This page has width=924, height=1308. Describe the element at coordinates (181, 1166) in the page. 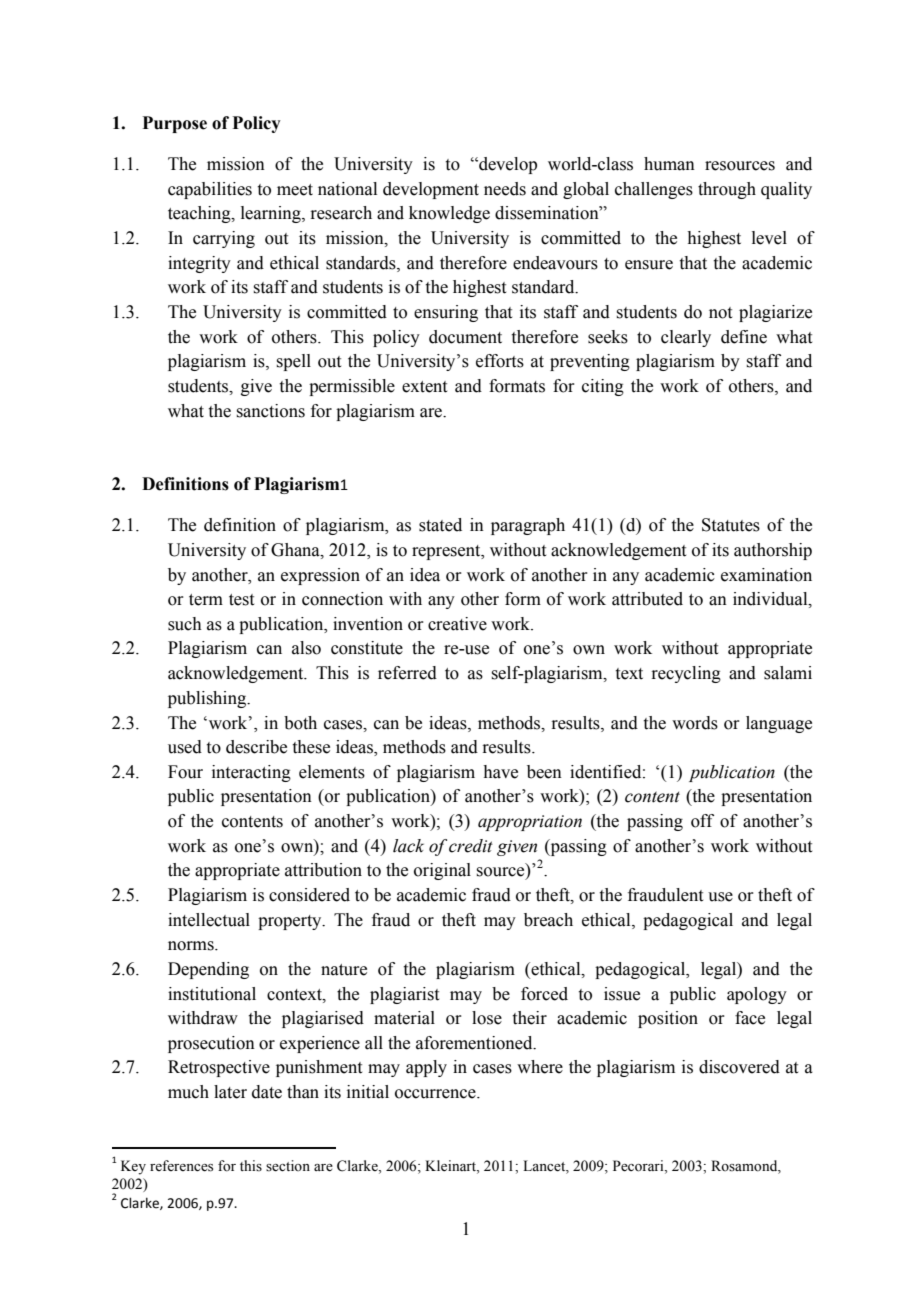

I see `references` at that location.
